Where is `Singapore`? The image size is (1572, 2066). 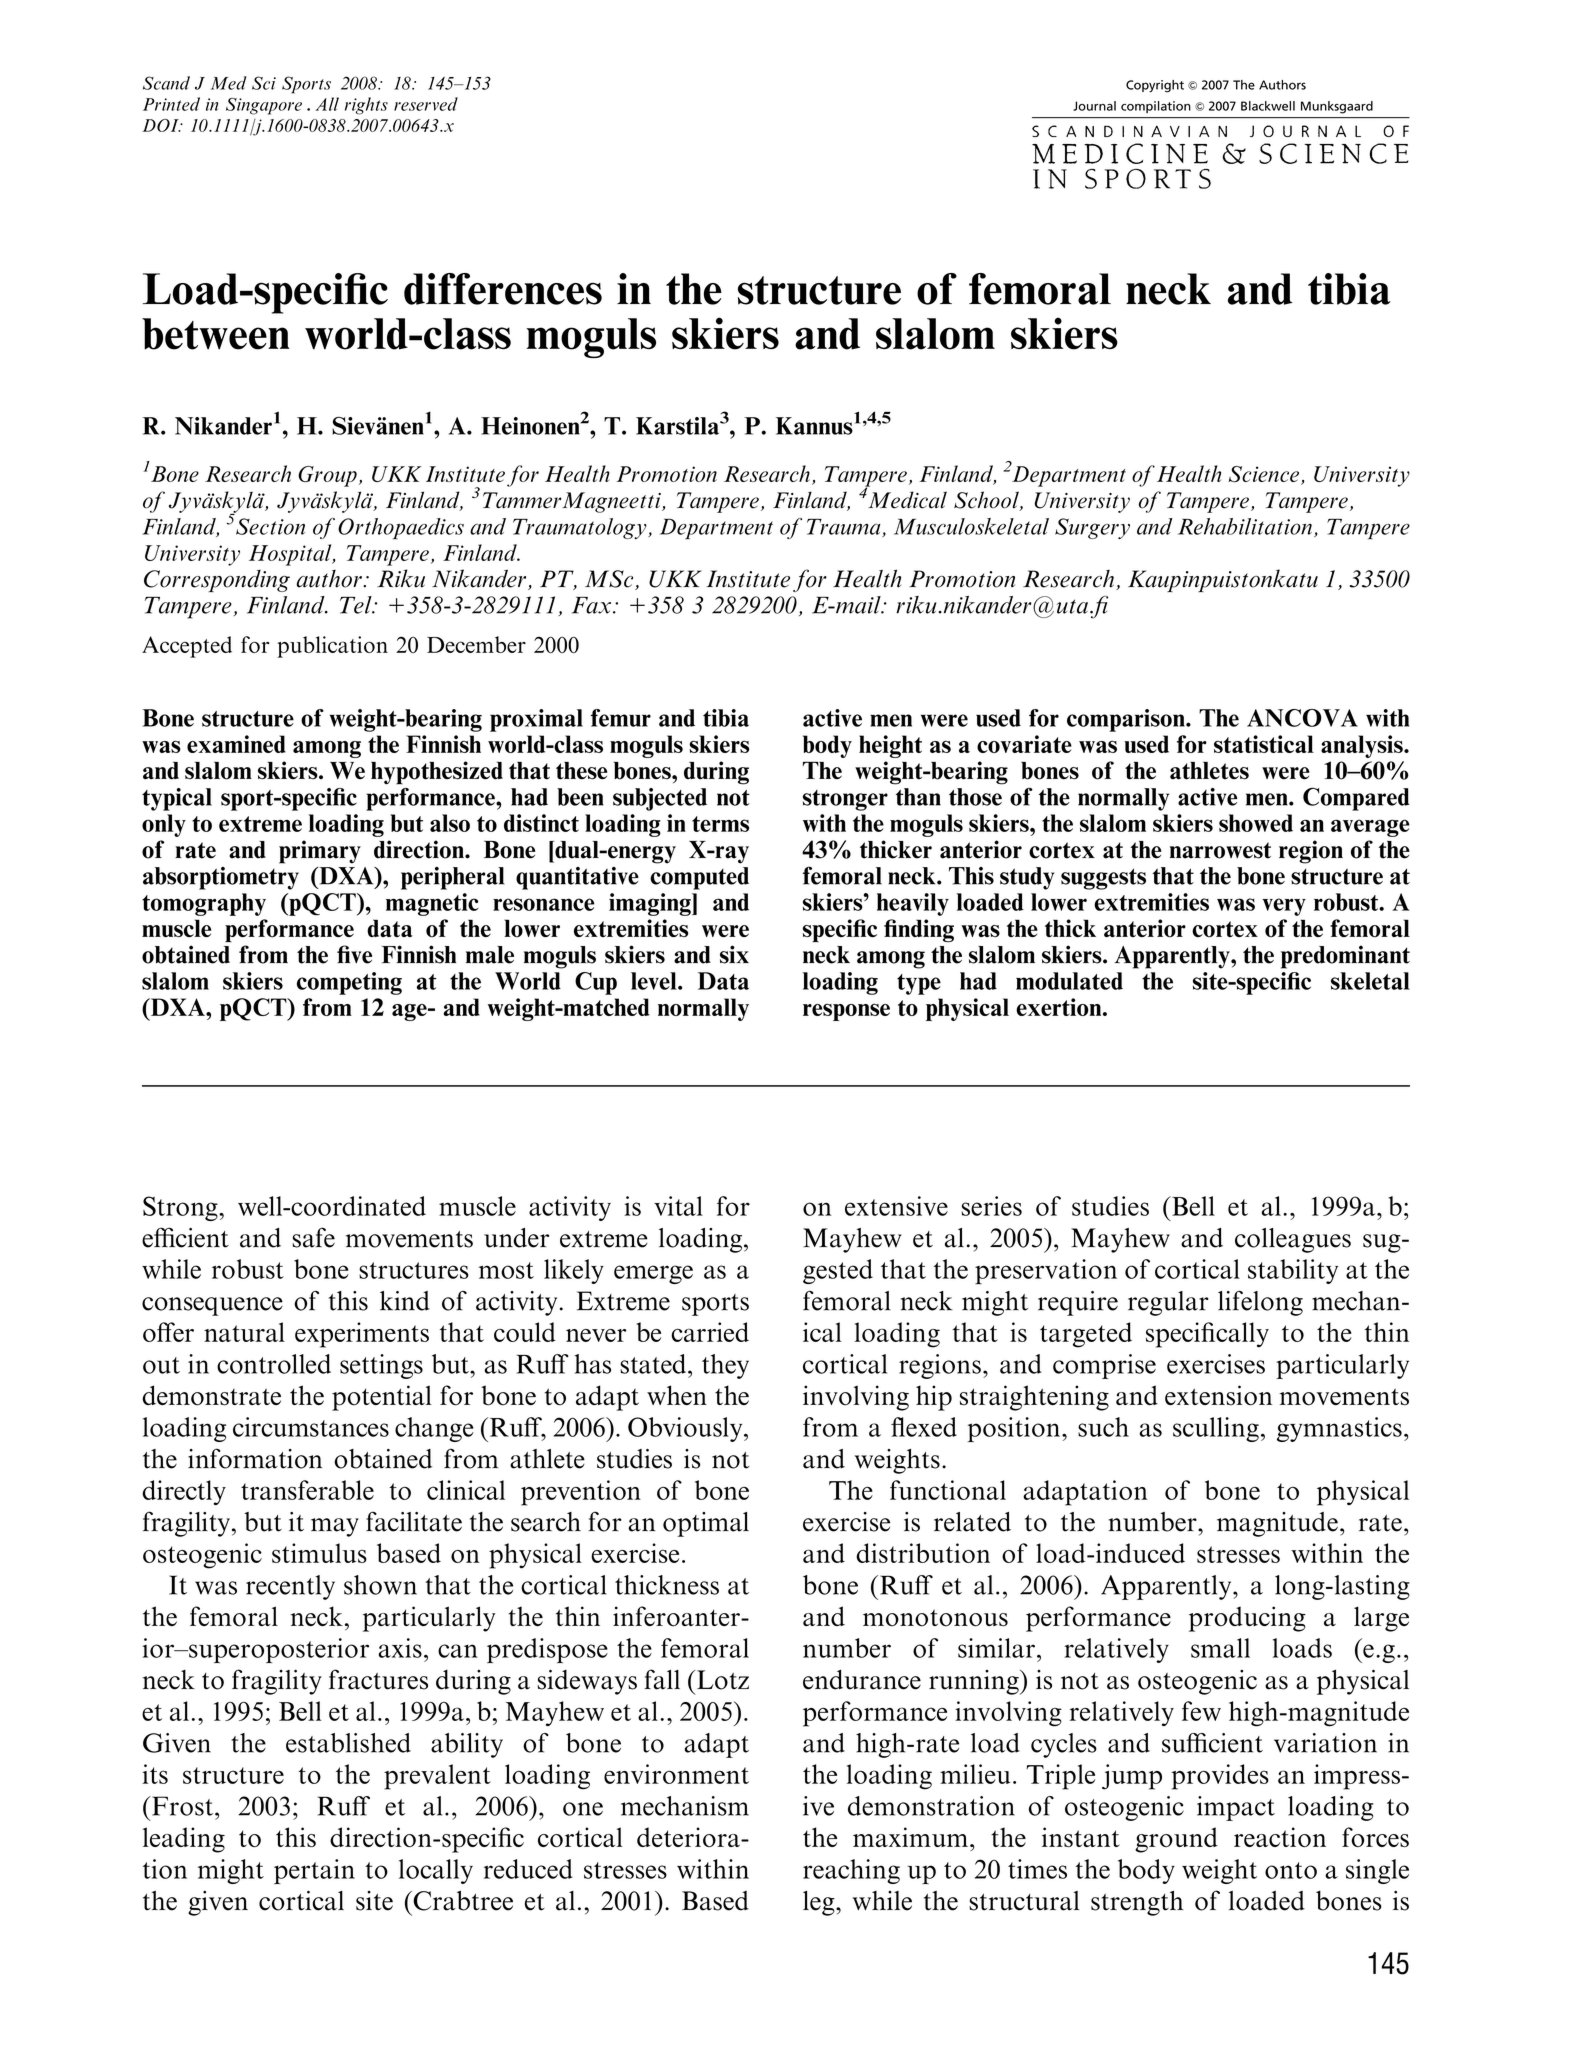
Singapore is located at coordinates (264, 106).
